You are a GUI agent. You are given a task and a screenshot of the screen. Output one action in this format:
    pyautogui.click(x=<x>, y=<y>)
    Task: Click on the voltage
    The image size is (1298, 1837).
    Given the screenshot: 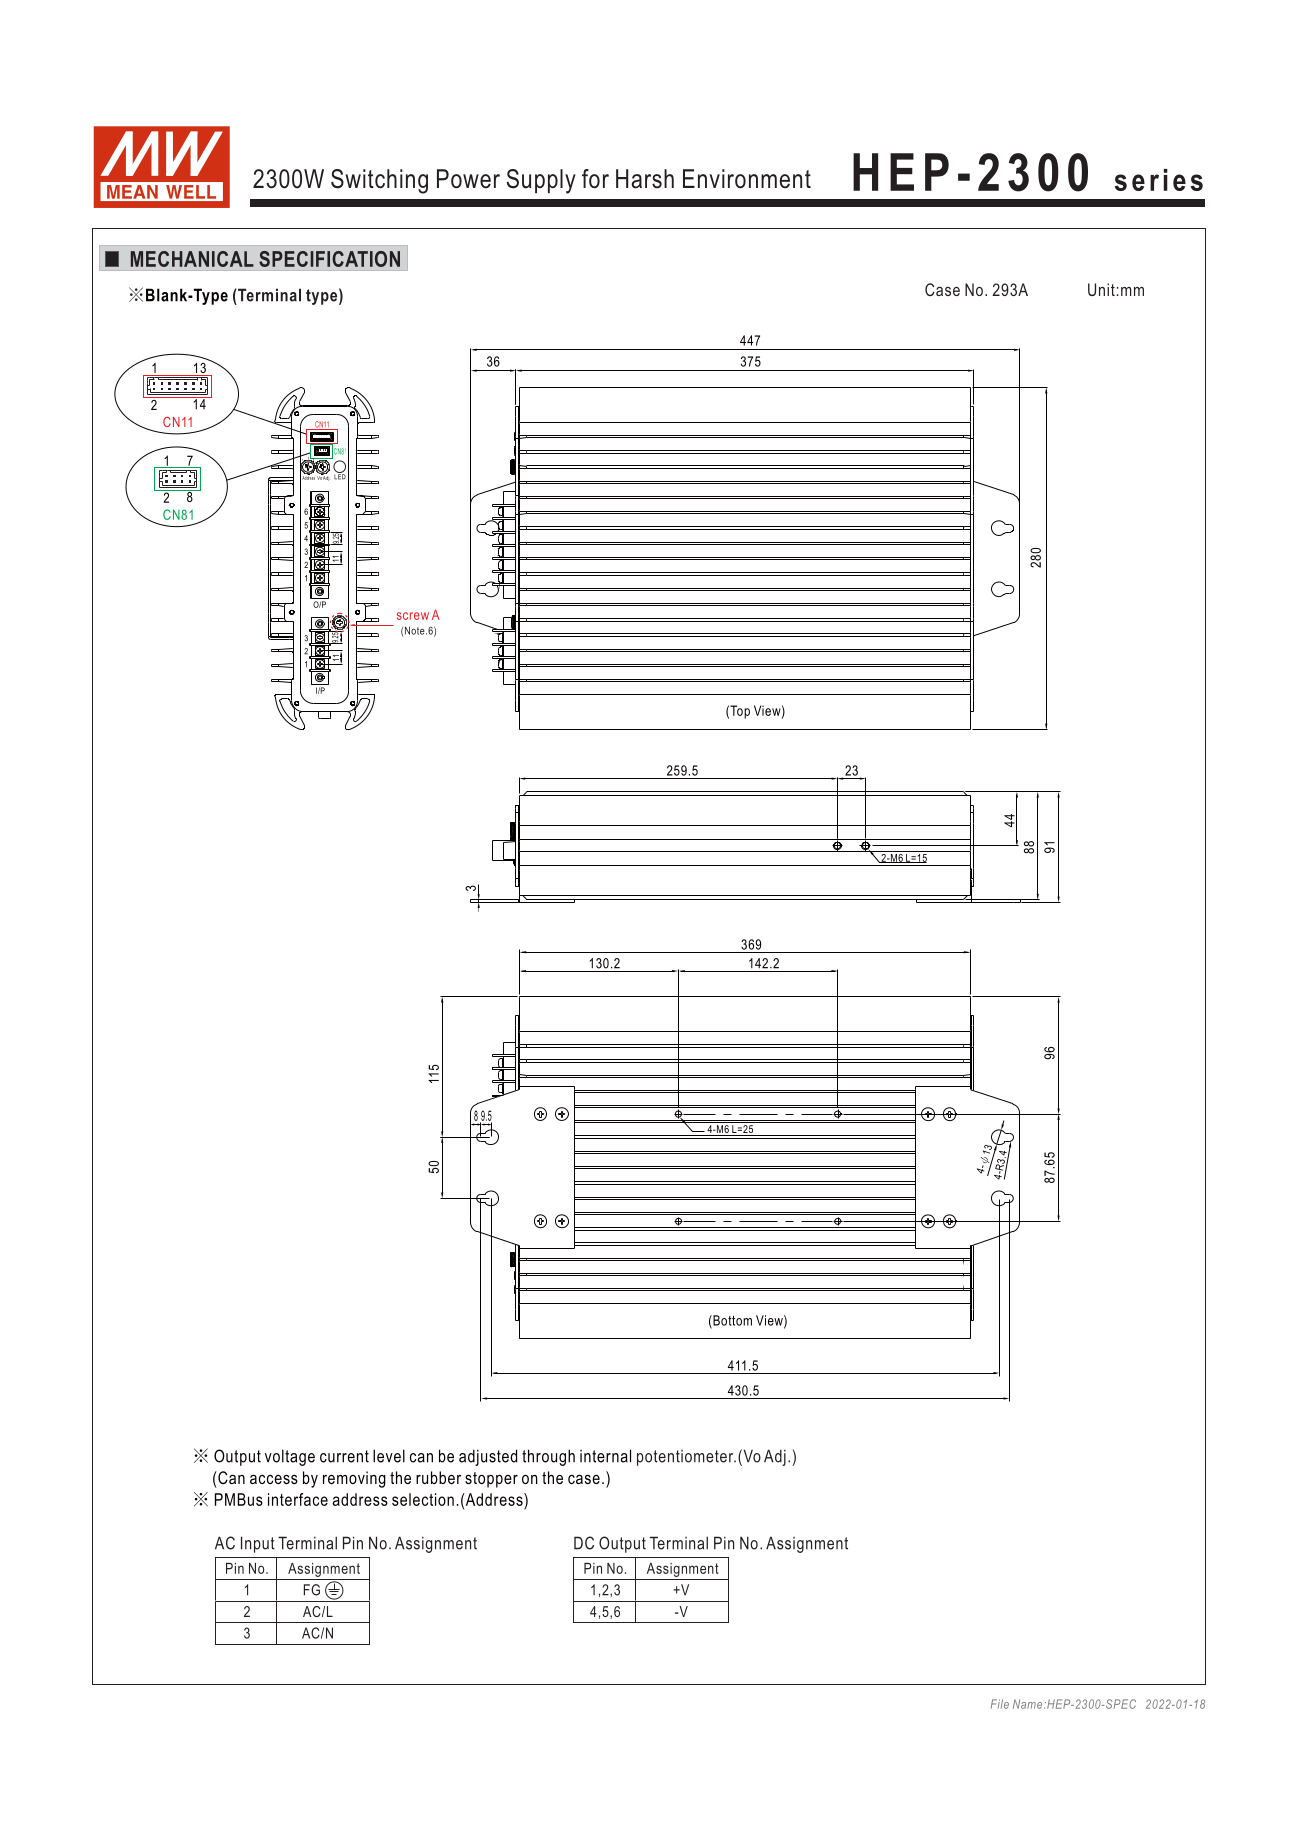 What is the action you would take?
    pyautogui.click(x=290, y=1457)
